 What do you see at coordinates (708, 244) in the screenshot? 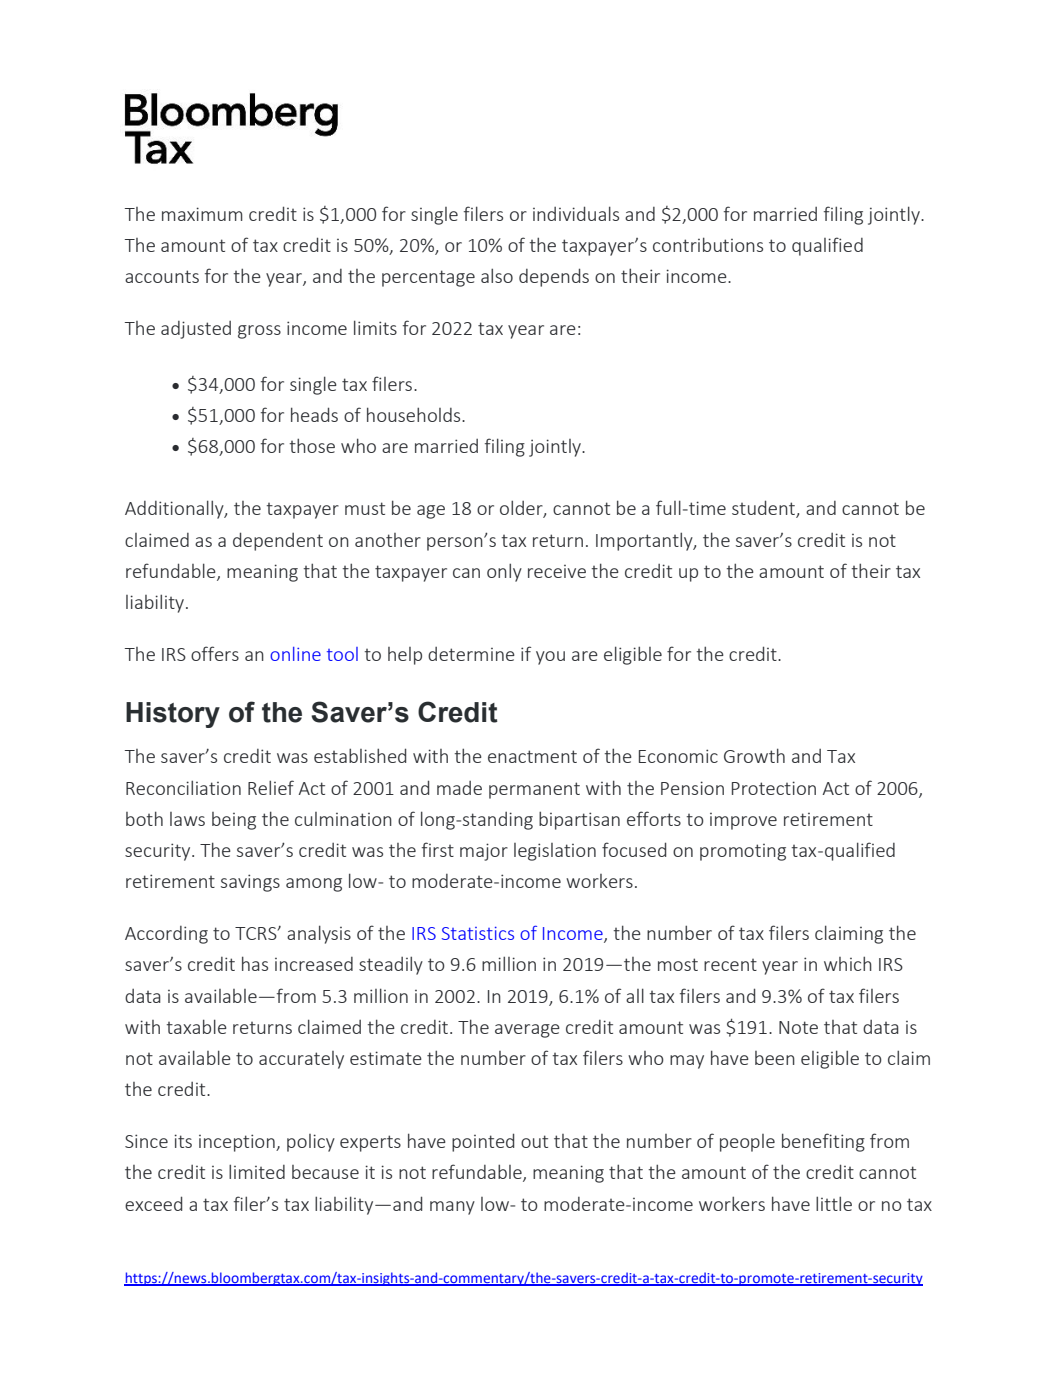
I see `contributions` at bounding box center [708, 244].
